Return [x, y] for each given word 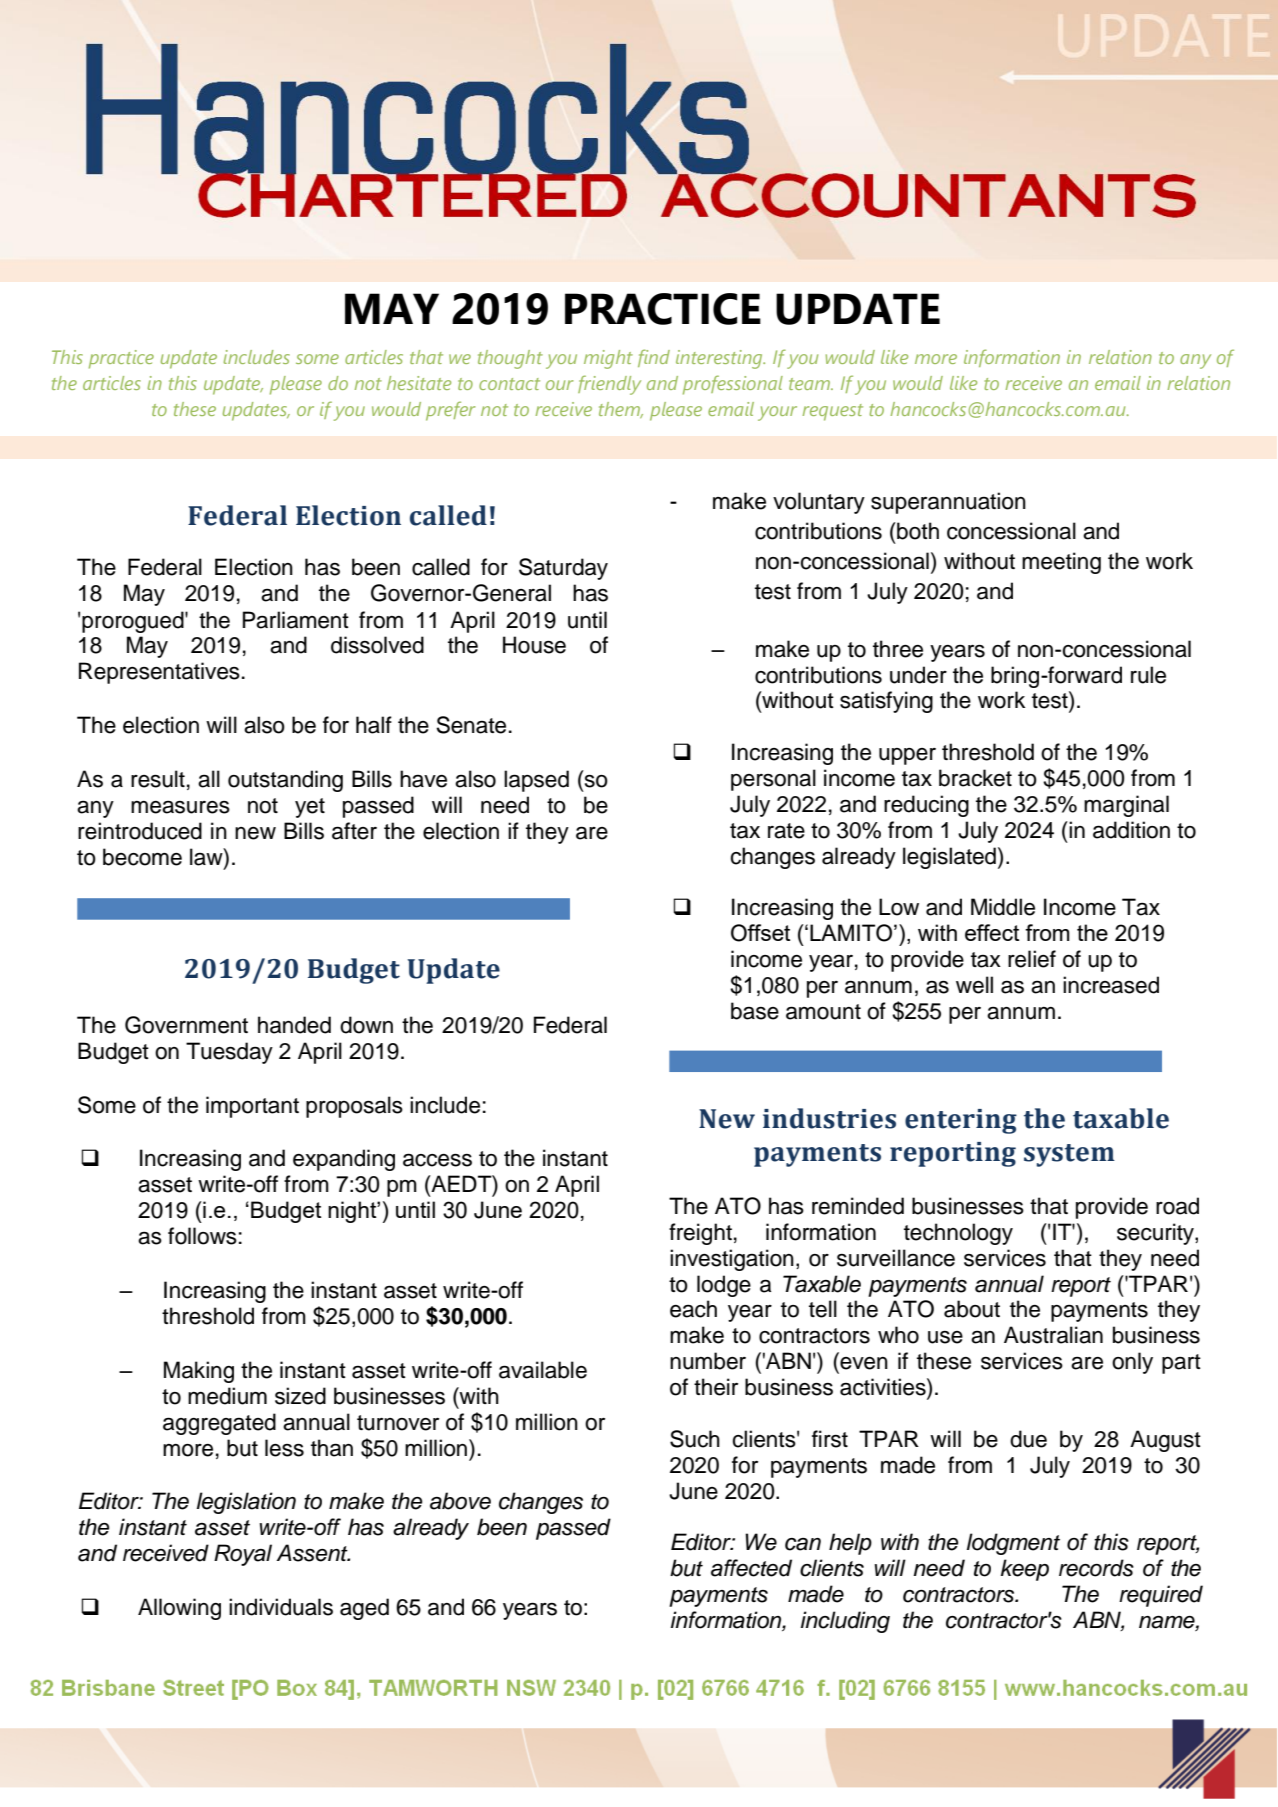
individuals [281, 1607]
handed [294, 1025]
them [621, 410]
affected [751, 1568]
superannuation [948, 503]
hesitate [419, 383]
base [755, 1011]
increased [1111, 985]
